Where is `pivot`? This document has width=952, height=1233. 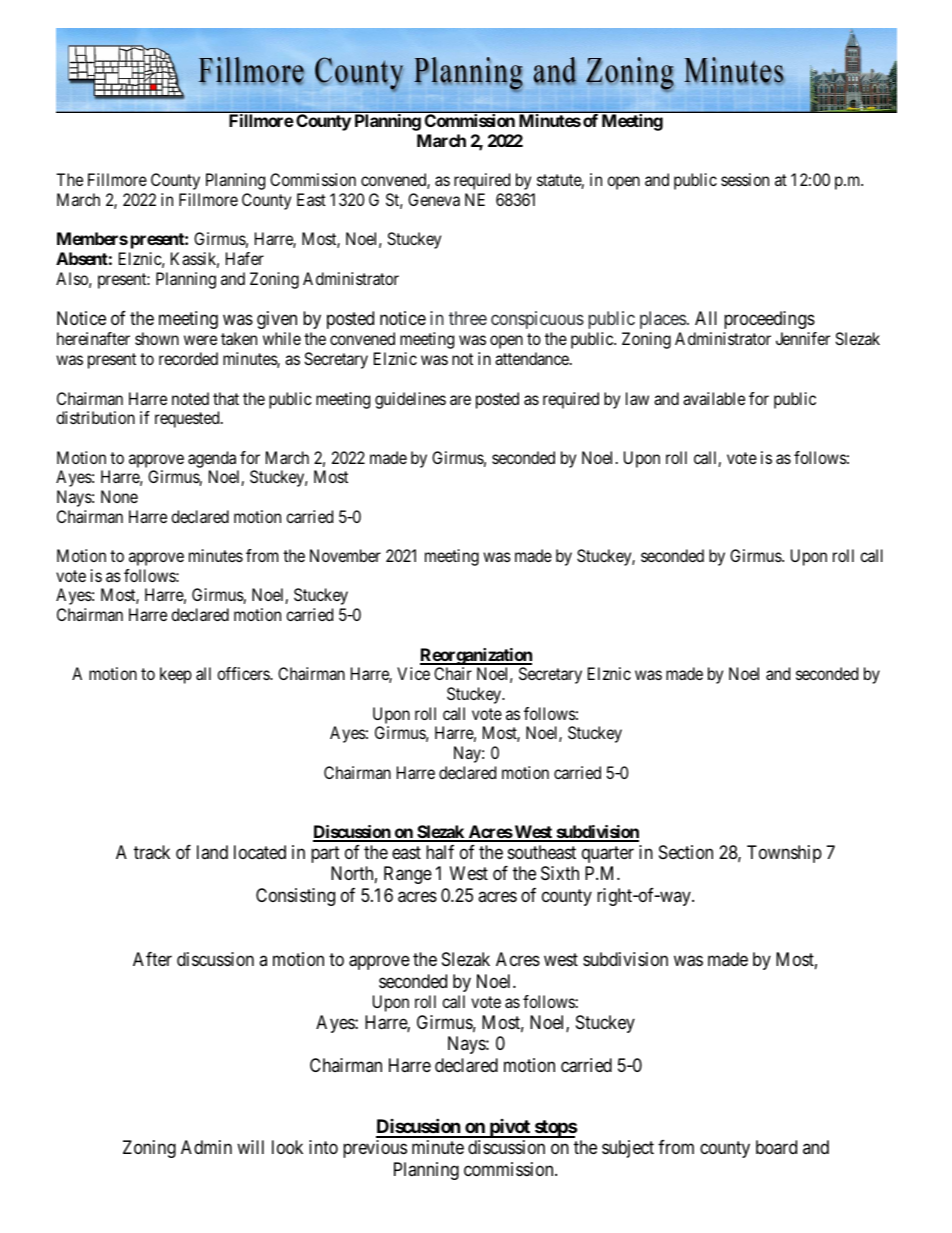 pivot is located at coordinates (509, 1128).
